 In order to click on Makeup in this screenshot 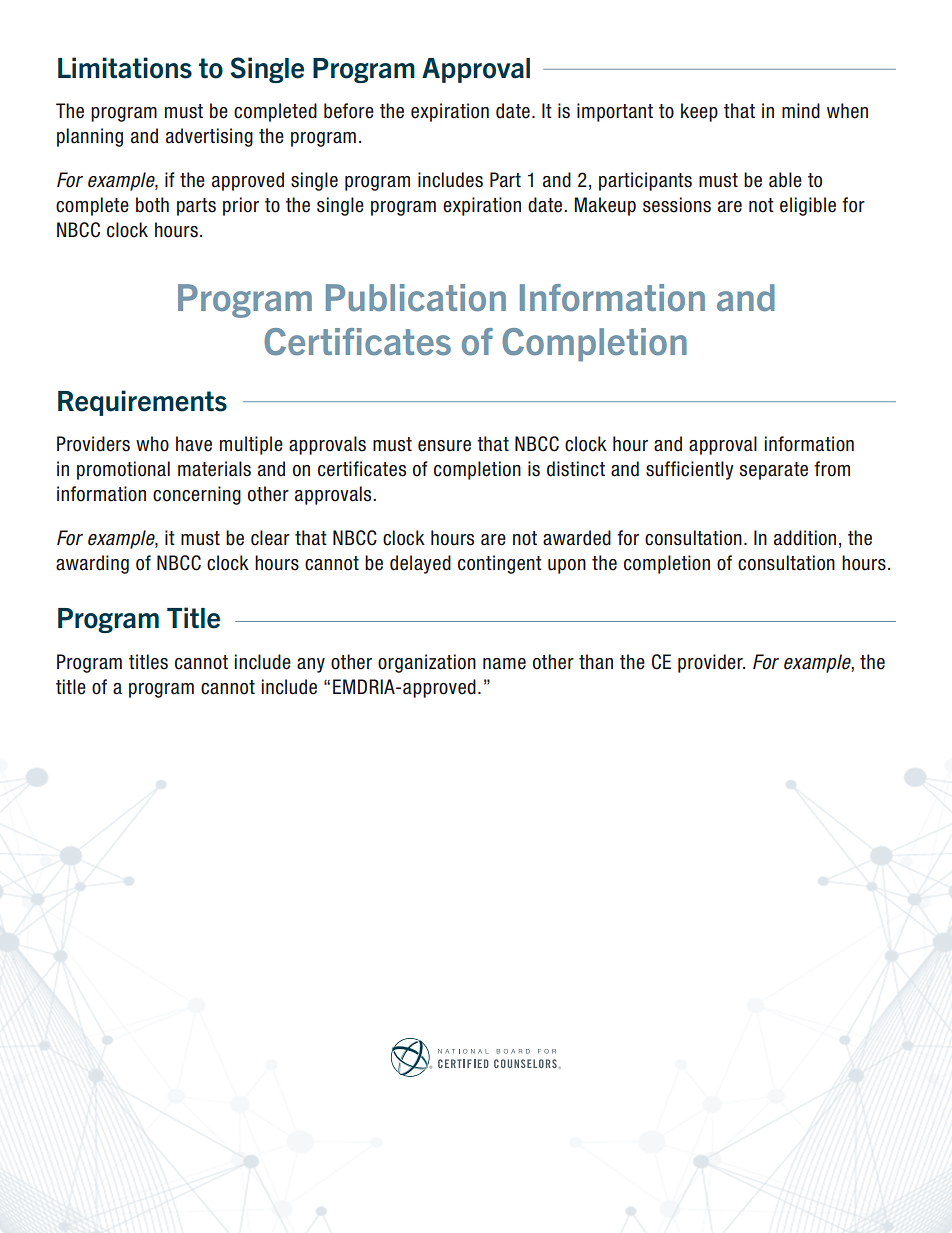, I will do `click(605, 206)`.
